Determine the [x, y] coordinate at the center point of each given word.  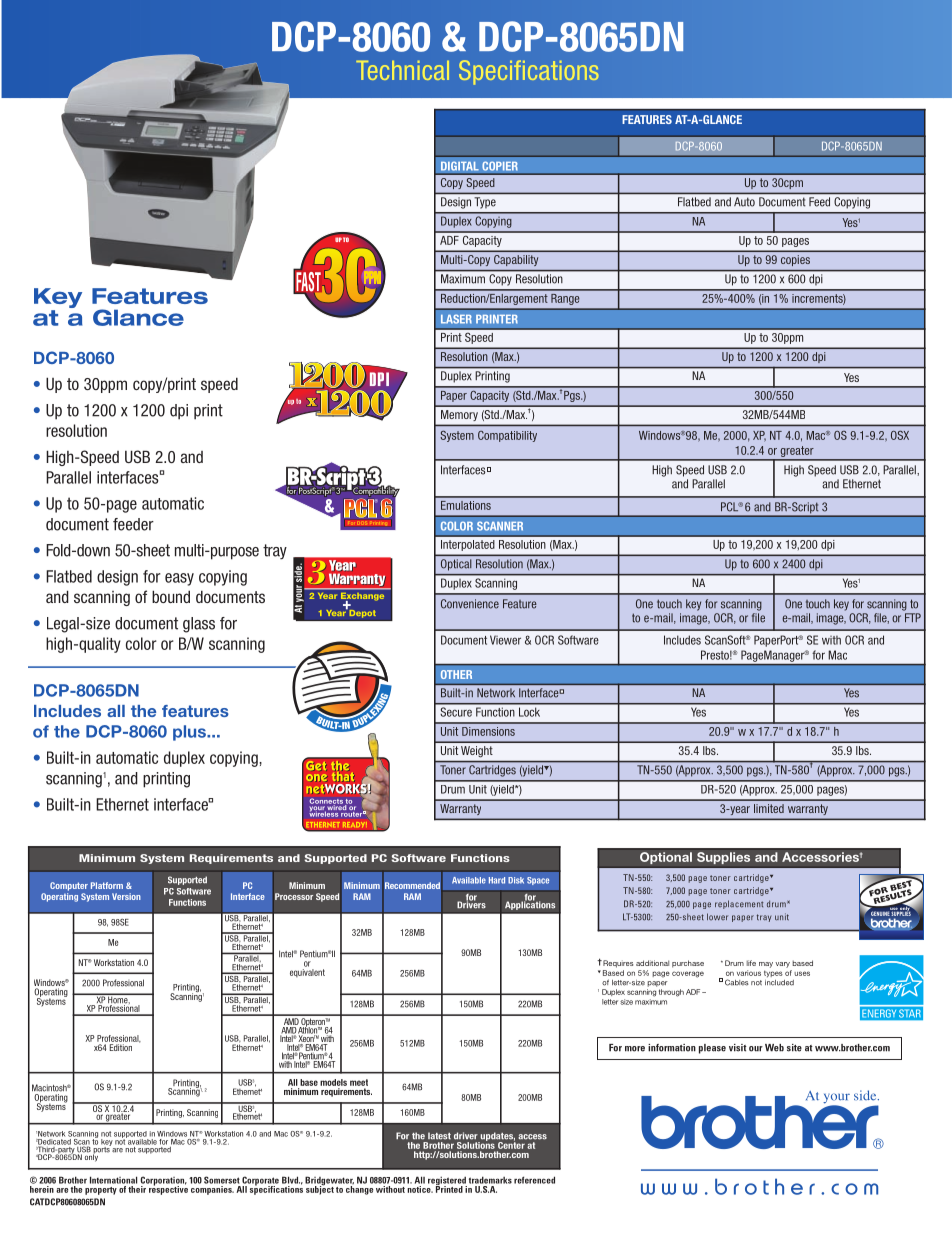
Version [126, 896]
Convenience [470, 604]
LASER [456, 319]
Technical [402, 70]
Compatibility [507, 436]
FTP [913, 617]
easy [179, 579]
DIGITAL [460, 166]
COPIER [500, 166]
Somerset [222, 1180]
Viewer [505, 640]
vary [783, 965]
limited [769, 808]
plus [190, 733]
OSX [900, 435]
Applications [530, 904]
